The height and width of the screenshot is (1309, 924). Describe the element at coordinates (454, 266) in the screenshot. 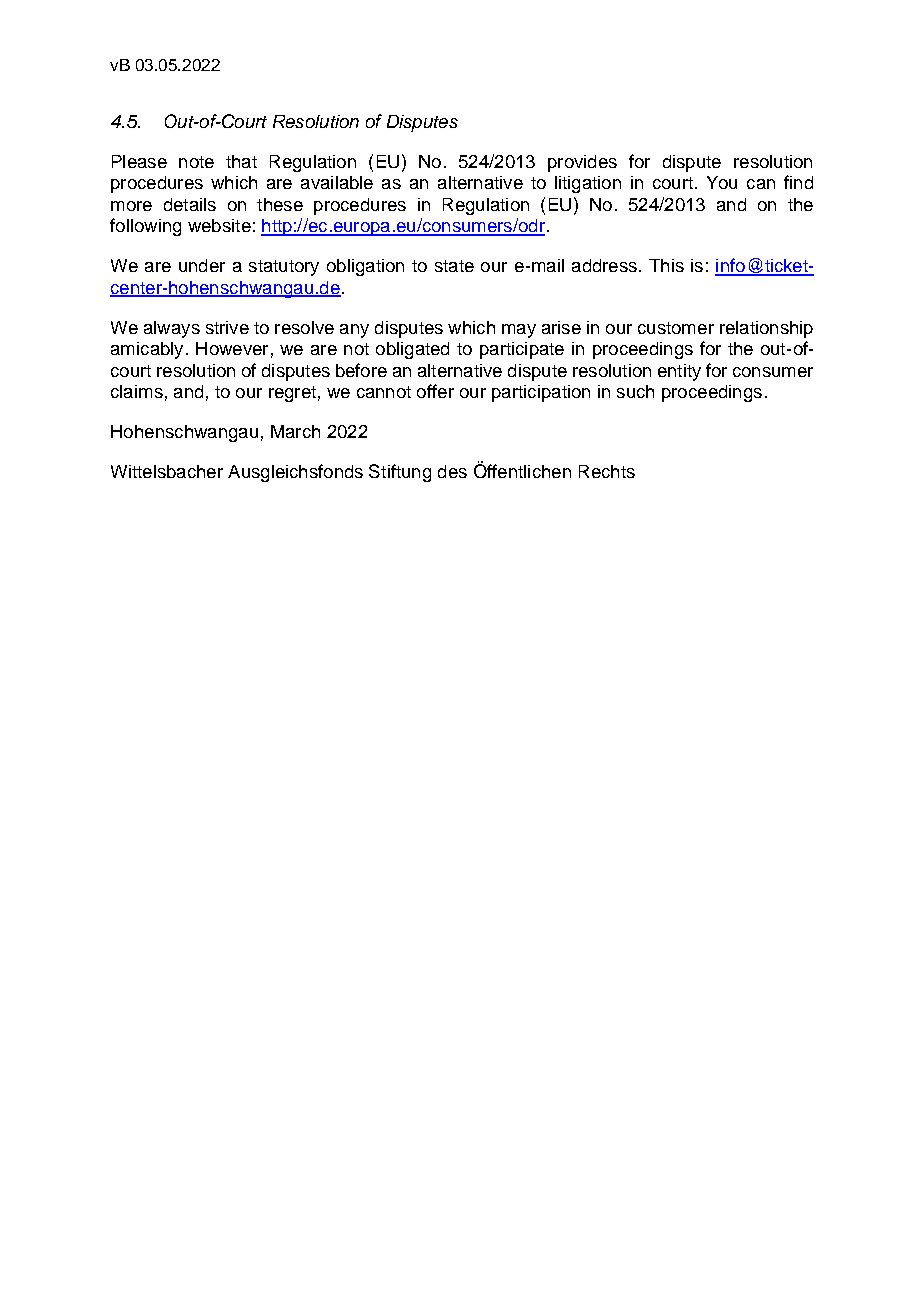

I see `state` at that location.
